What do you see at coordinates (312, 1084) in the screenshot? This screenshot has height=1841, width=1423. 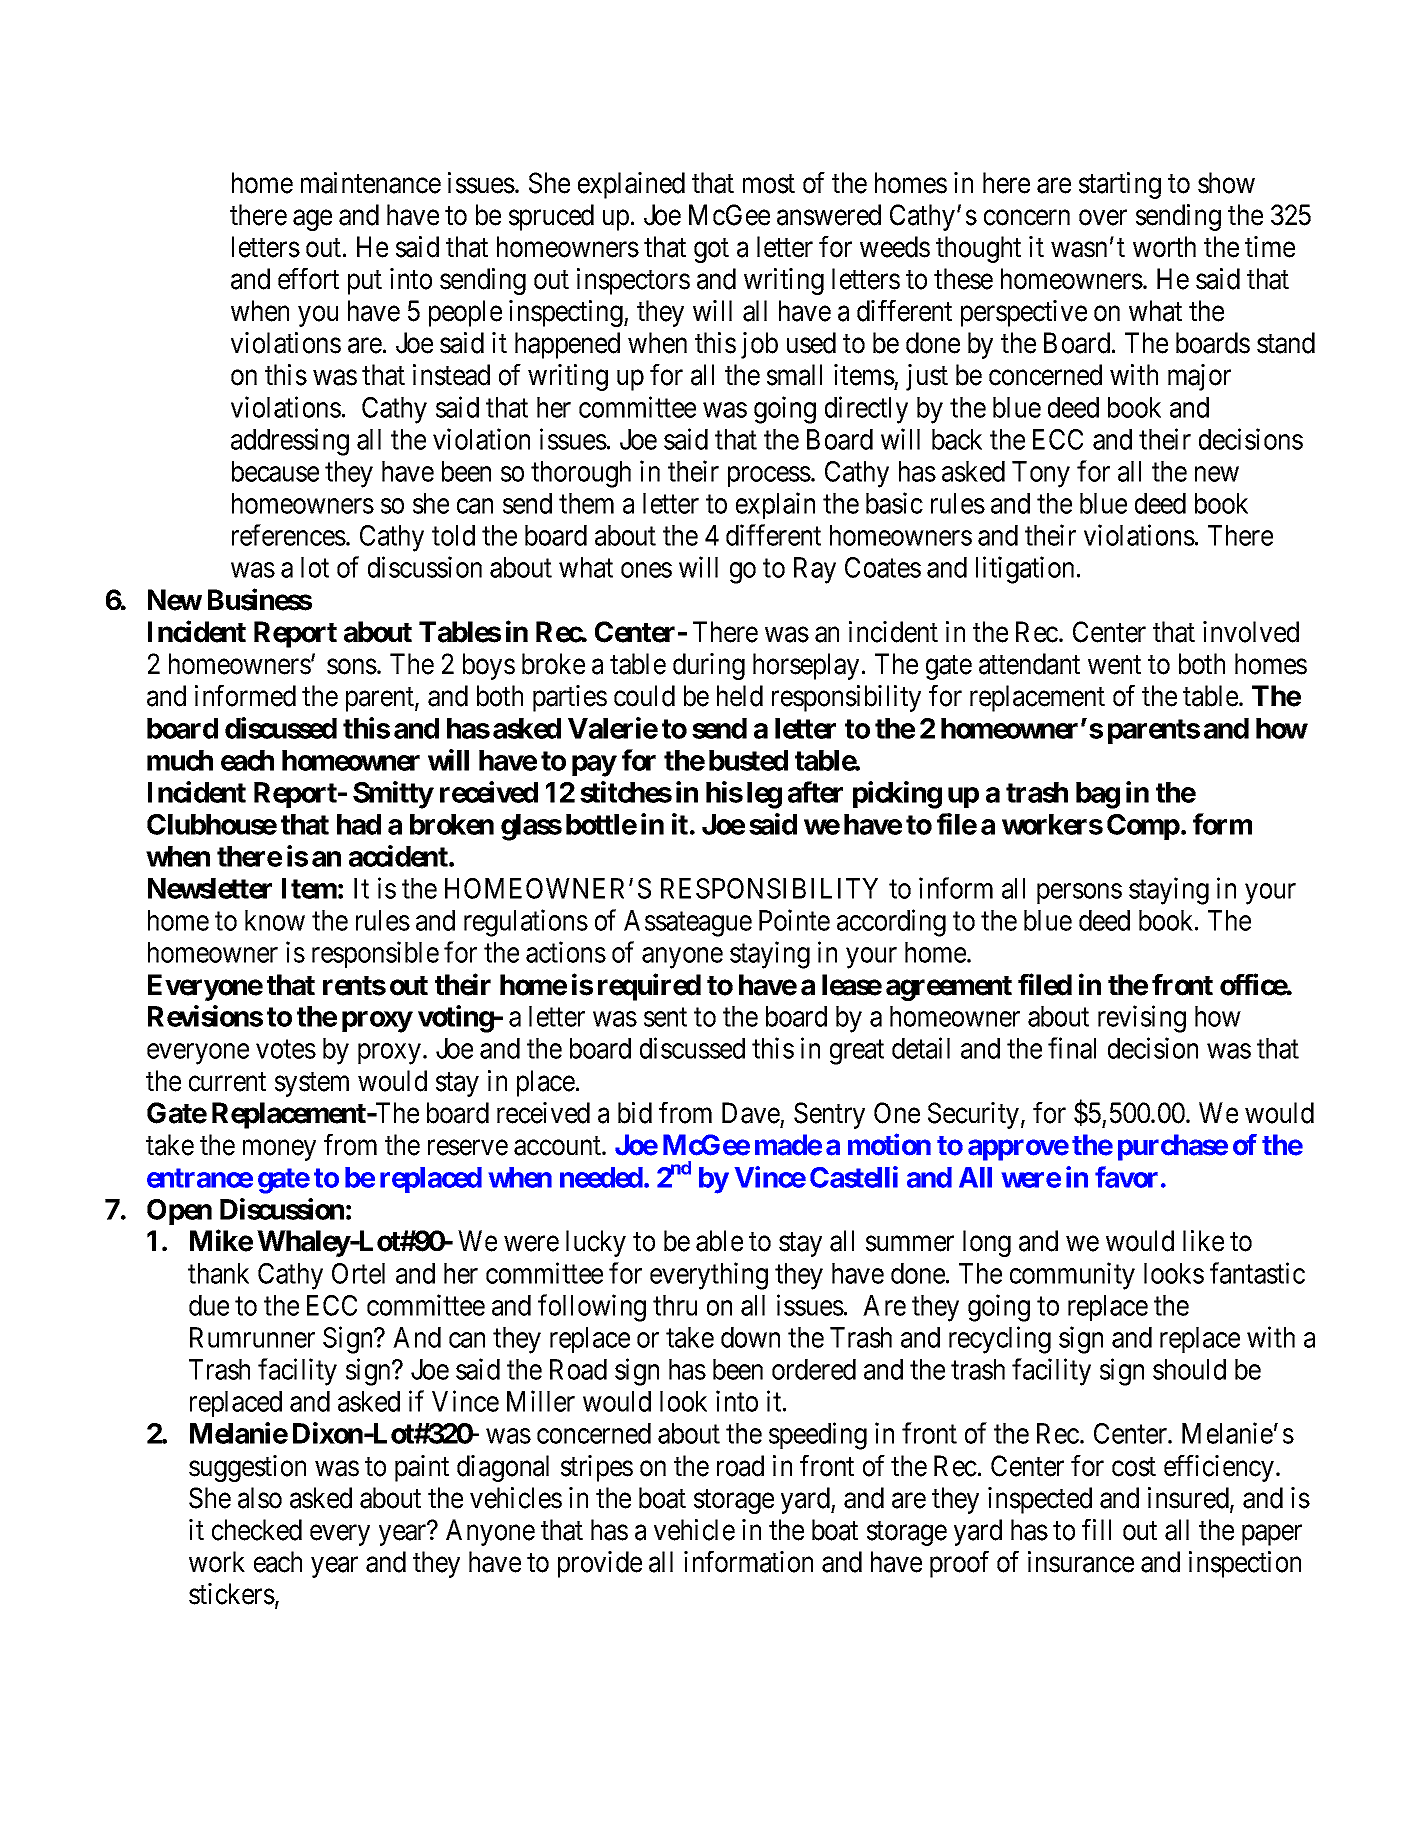 I see `system` at bounding box center [312, 1084].
